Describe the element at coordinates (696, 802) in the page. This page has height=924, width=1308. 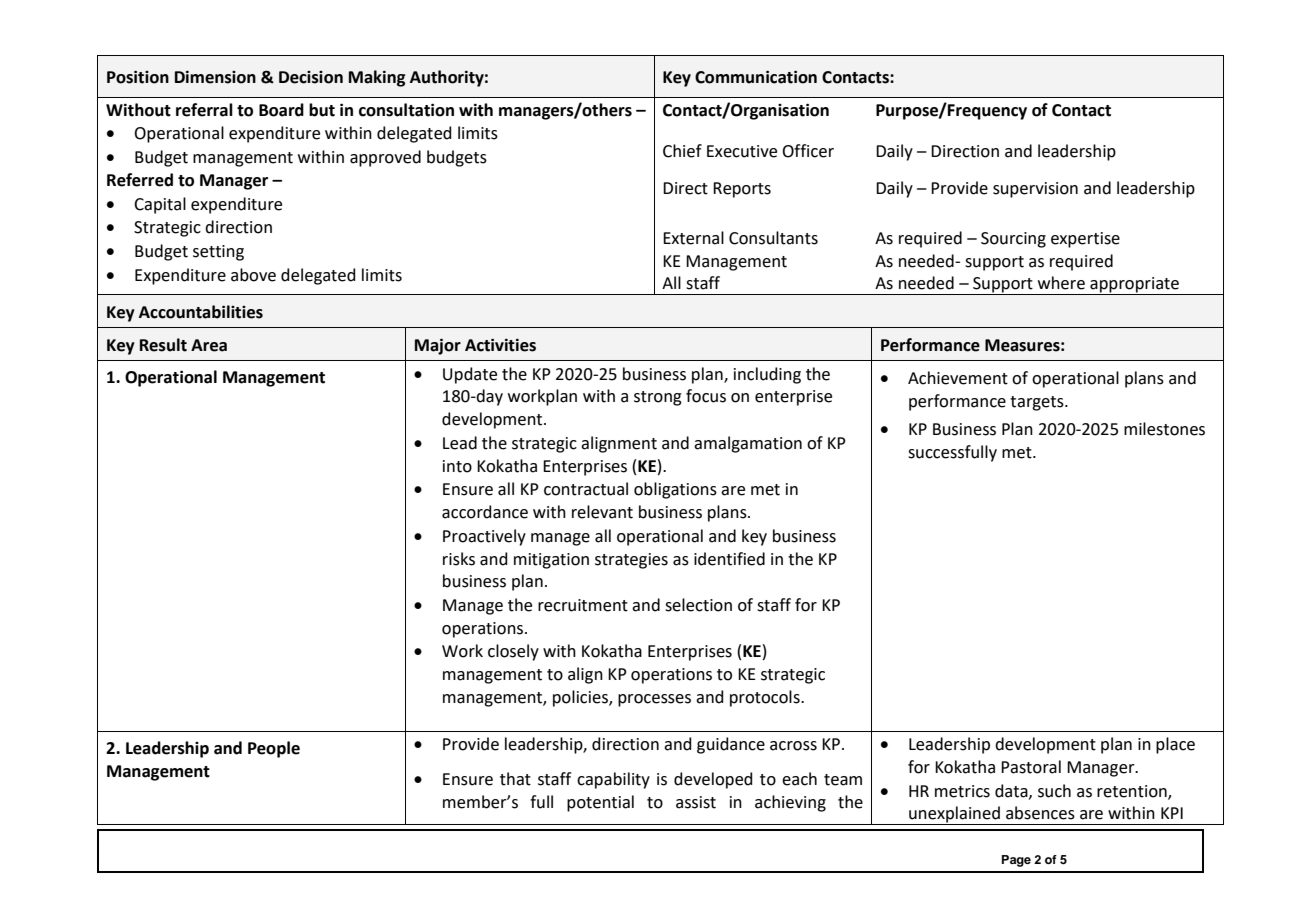
I see `assist` at that location.
